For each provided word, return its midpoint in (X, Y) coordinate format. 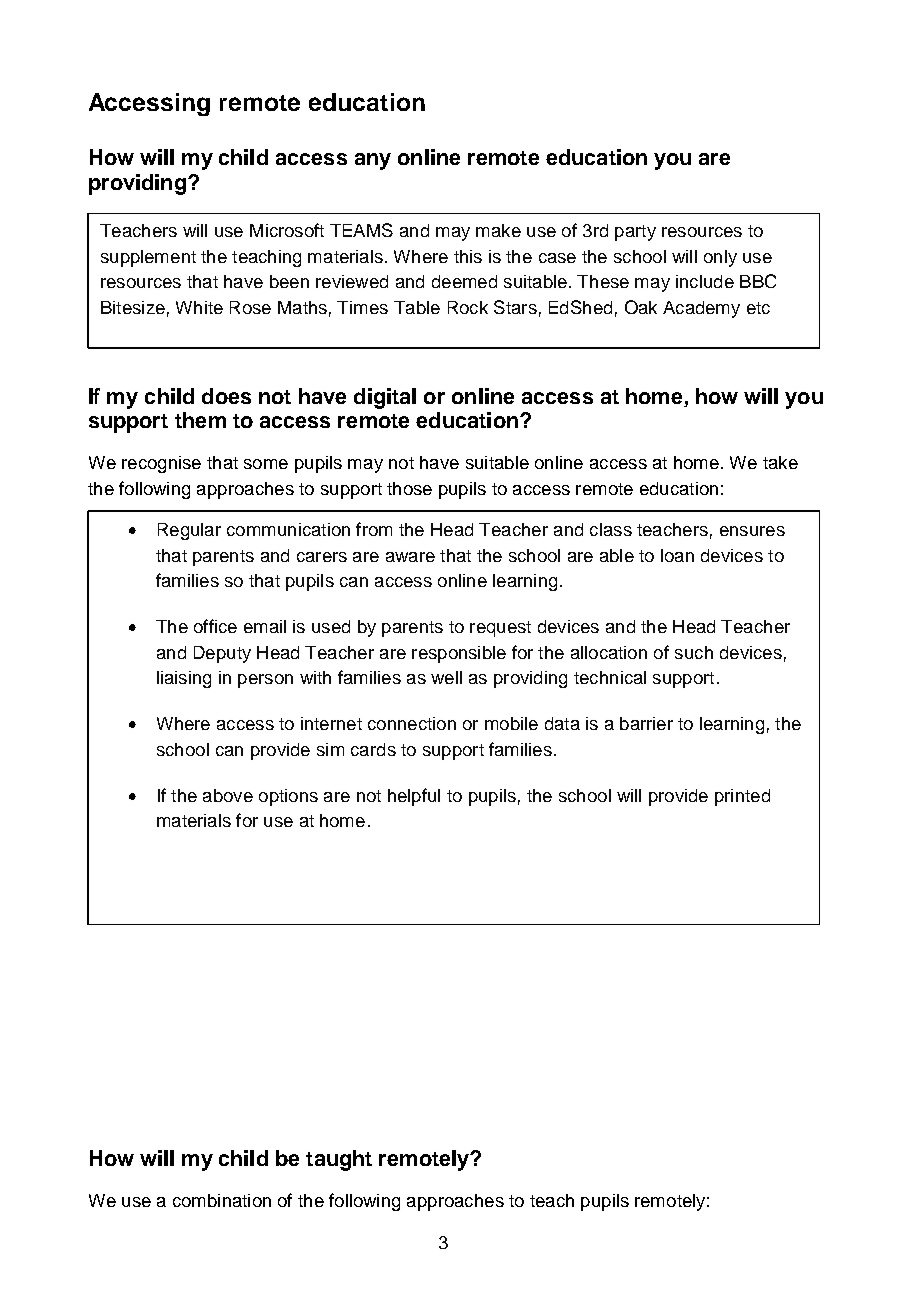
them (200, 420)
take (780, 462)
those (409, 488)
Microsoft (287, 230)
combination (222, 1200)
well (446, 677)
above (228, 795)
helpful (414, 797)
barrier (646, 723)
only (720, 258)
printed (742, 797)
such (694, 652)
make (498, 230)
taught (339, 1160)
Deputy (222, 654)
